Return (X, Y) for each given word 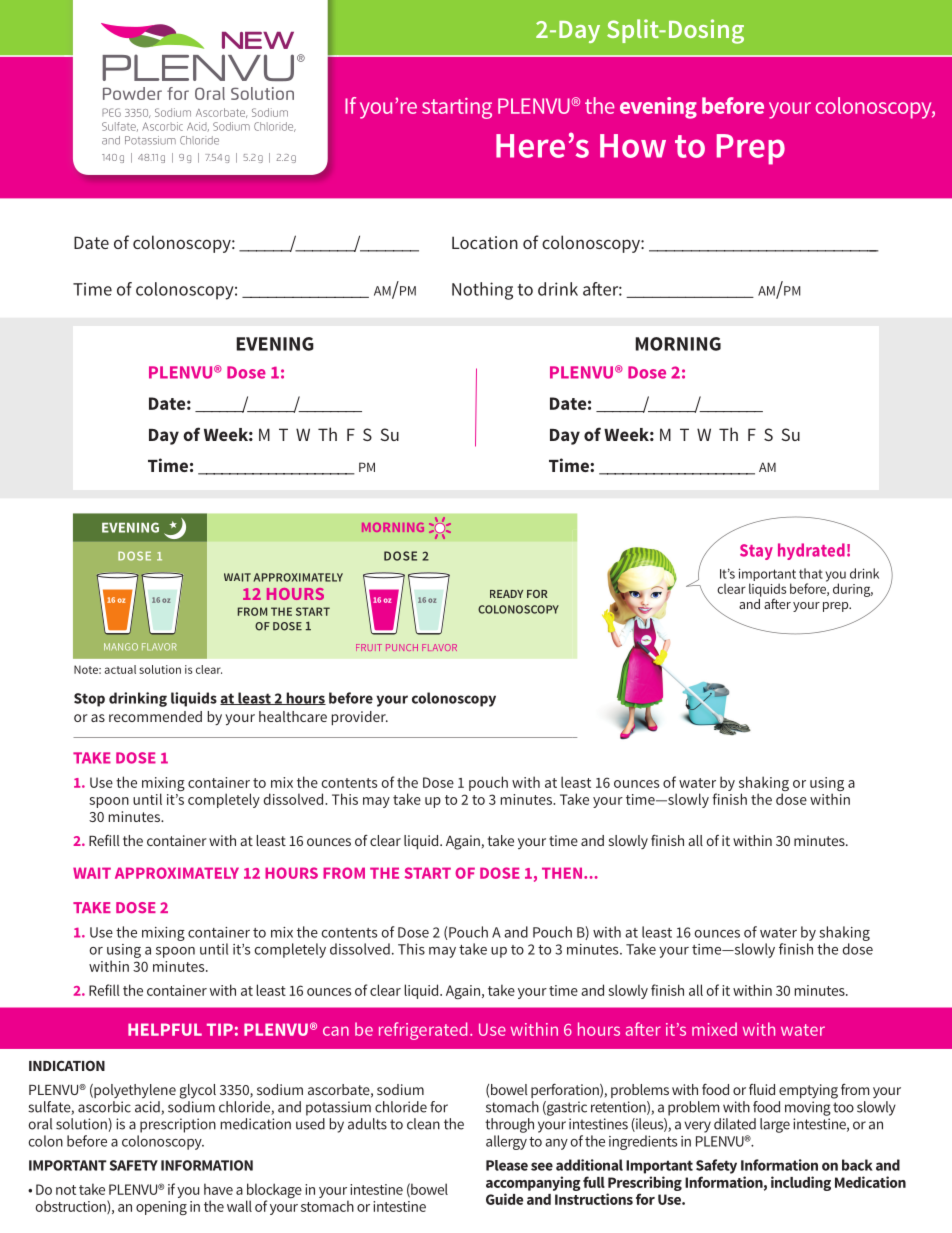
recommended (155, 716)
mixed (714, 1029)
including (801, 1183)
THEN (562, 873)
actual (120, 669)
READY (506, 594)
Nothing (482, 291)
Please (507, 1165)
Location (485, 242)
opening (161, 1208)
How (633, 146)
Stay (756, 552)
